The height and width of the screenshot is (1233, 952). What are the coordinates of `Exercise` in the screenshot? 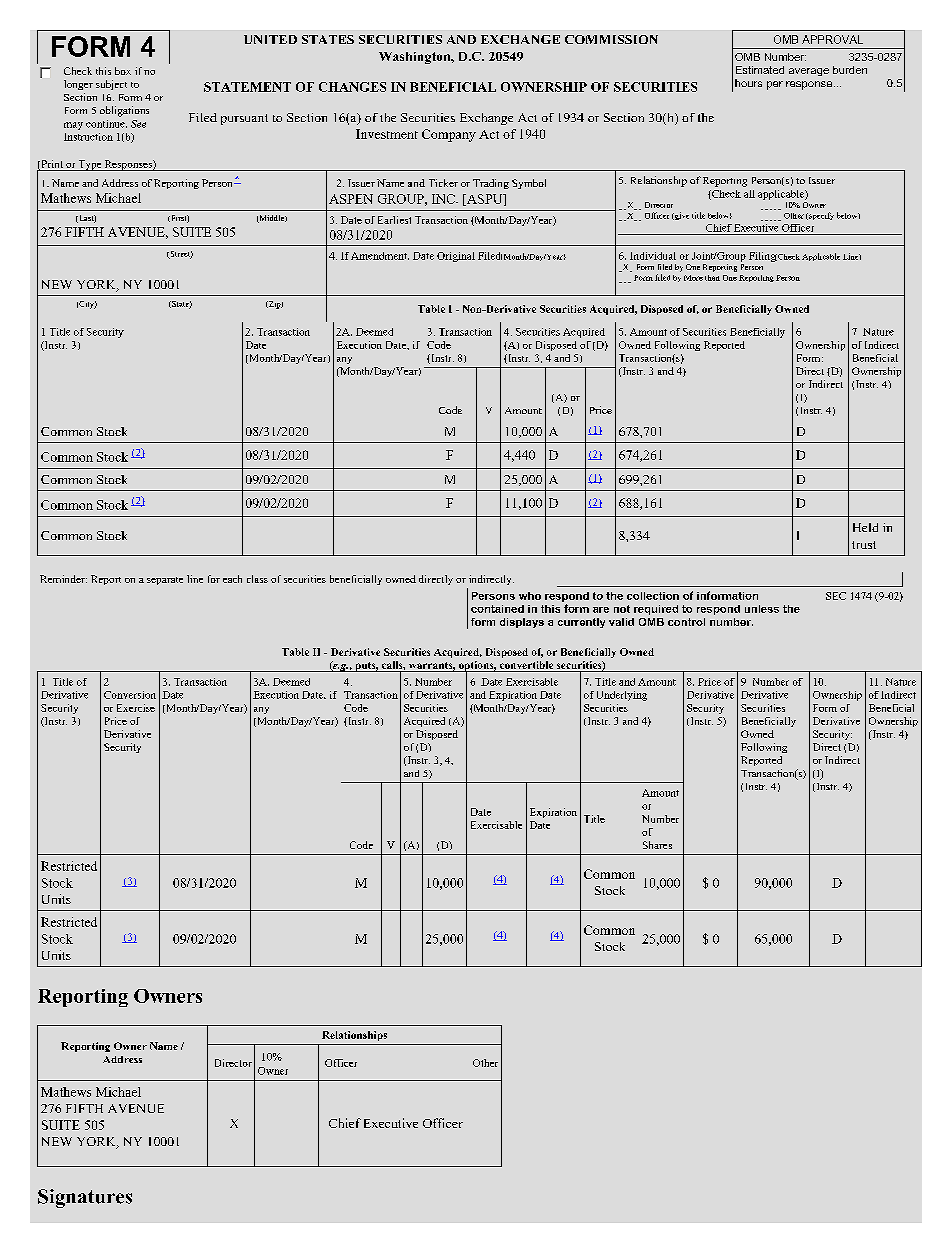 It's located at (136, 708).
